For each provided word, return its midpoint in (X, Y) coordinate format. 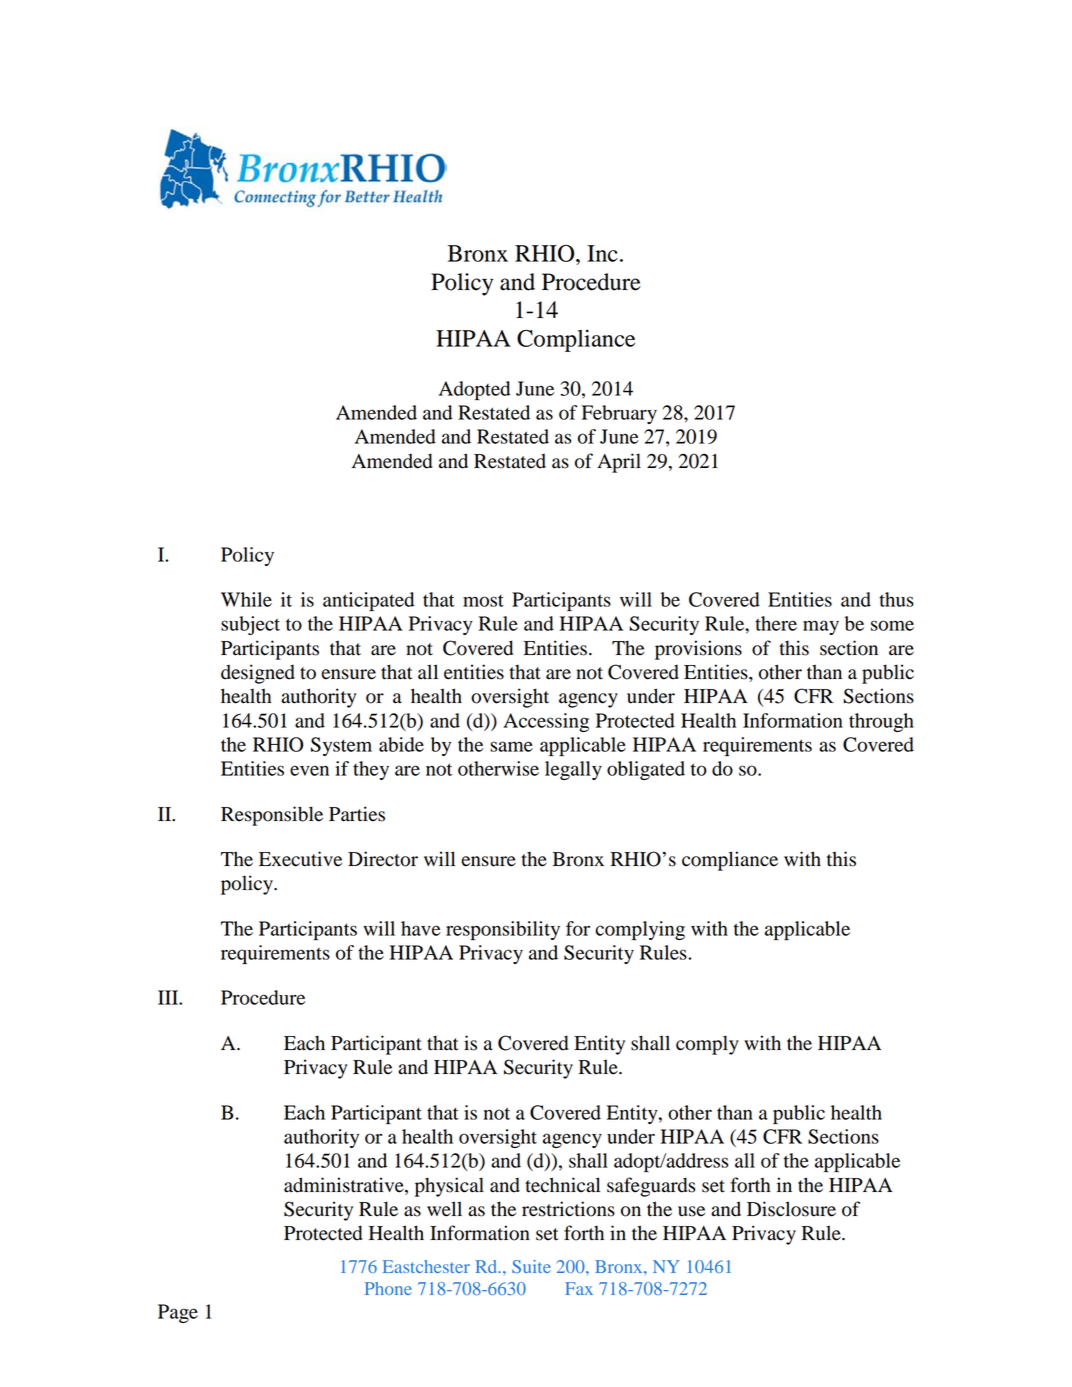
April (619, 463)
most (483, 601)
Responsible (272, 816)
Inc (602, 253)
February (619, 414)
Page (178, 1313)
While (246, 599)
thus (896, 599)
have (421, 928)
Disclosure (791, 1209)
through (881, 722)
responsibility (503, 930)
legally (573, 770)
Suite (531, 1266)
